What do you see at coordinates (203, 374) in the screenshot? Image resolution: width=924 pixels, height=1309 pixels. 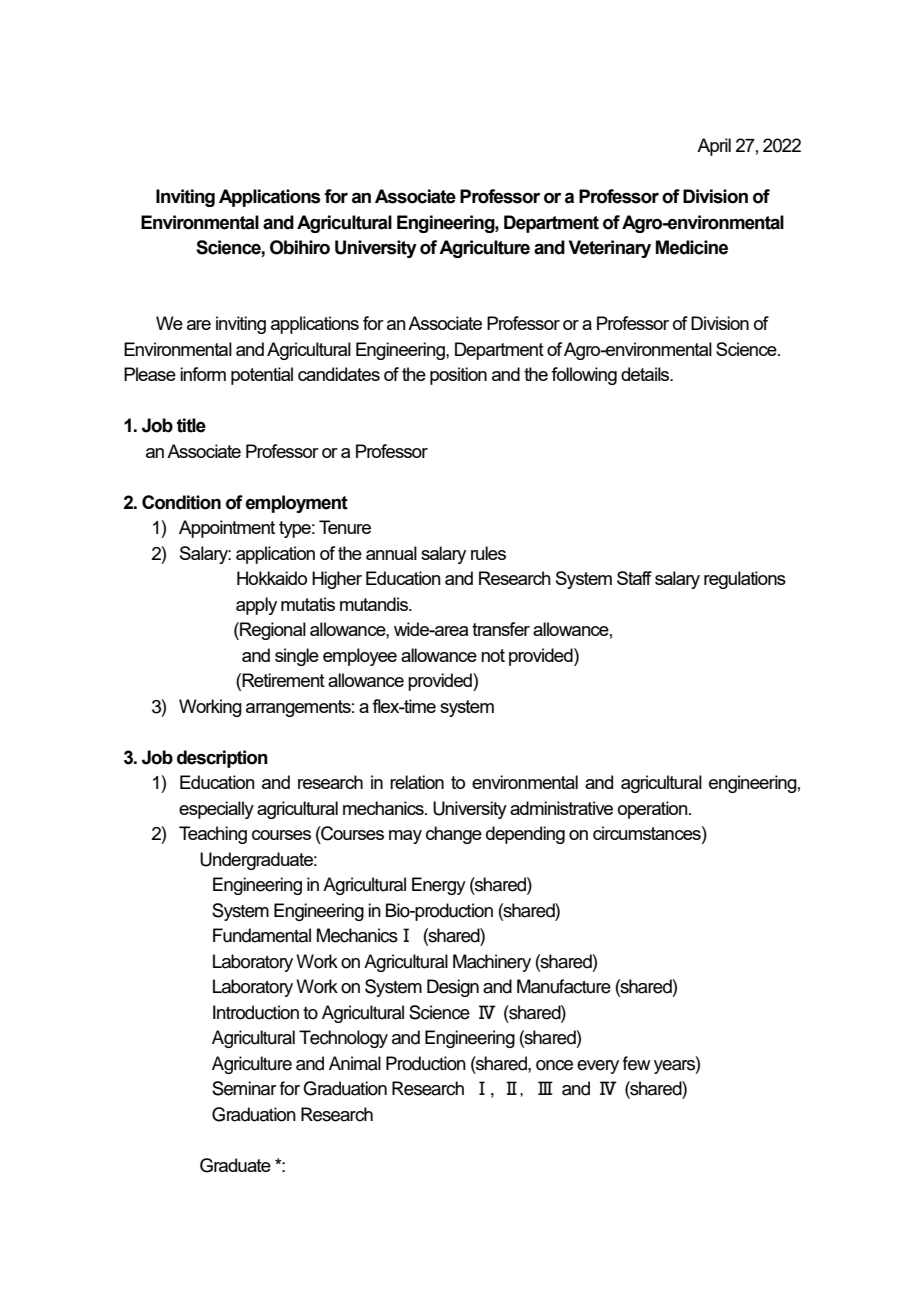 I see `inform` at bounding box center [203, 374].
